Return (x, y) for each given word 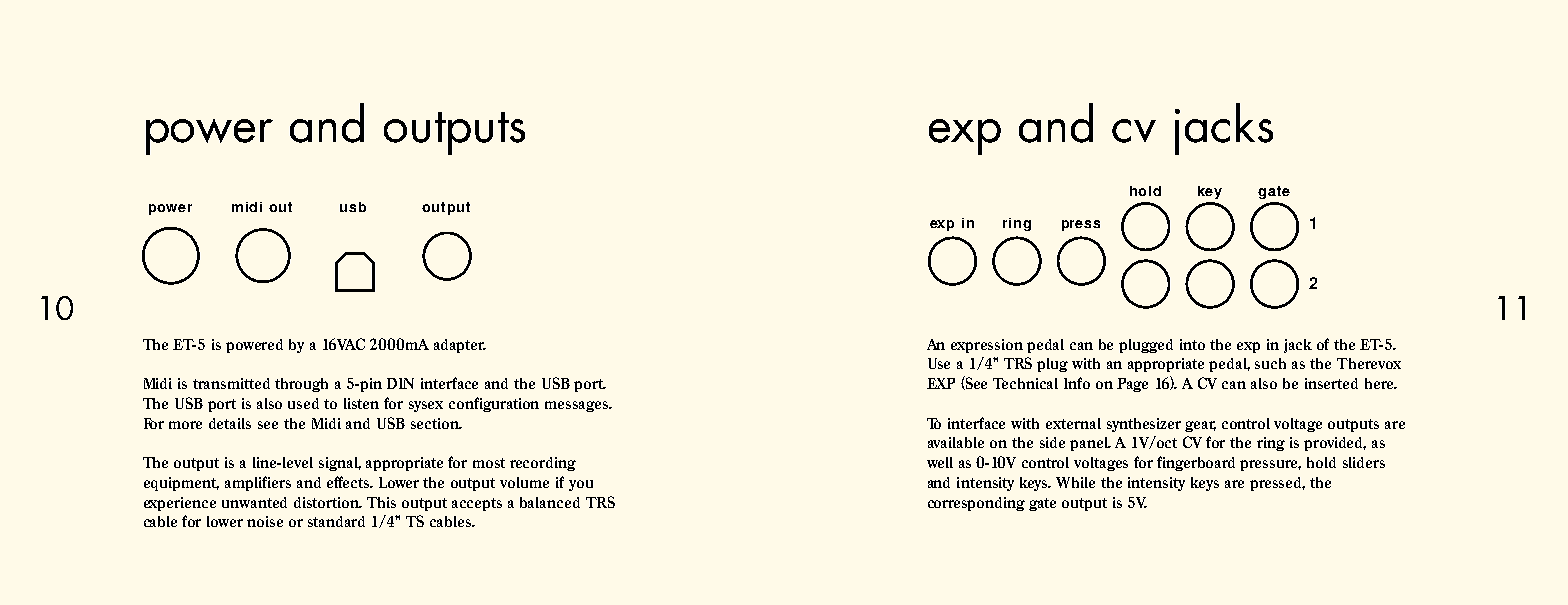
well (940, 462)
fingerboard (1196, 463)
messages (578, 406)
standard (336, 521)
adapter (460, 346)
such (1270, 363)
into (1192, 344)
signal (340, 464)
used (303, 403)
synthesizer (1144, 425)
